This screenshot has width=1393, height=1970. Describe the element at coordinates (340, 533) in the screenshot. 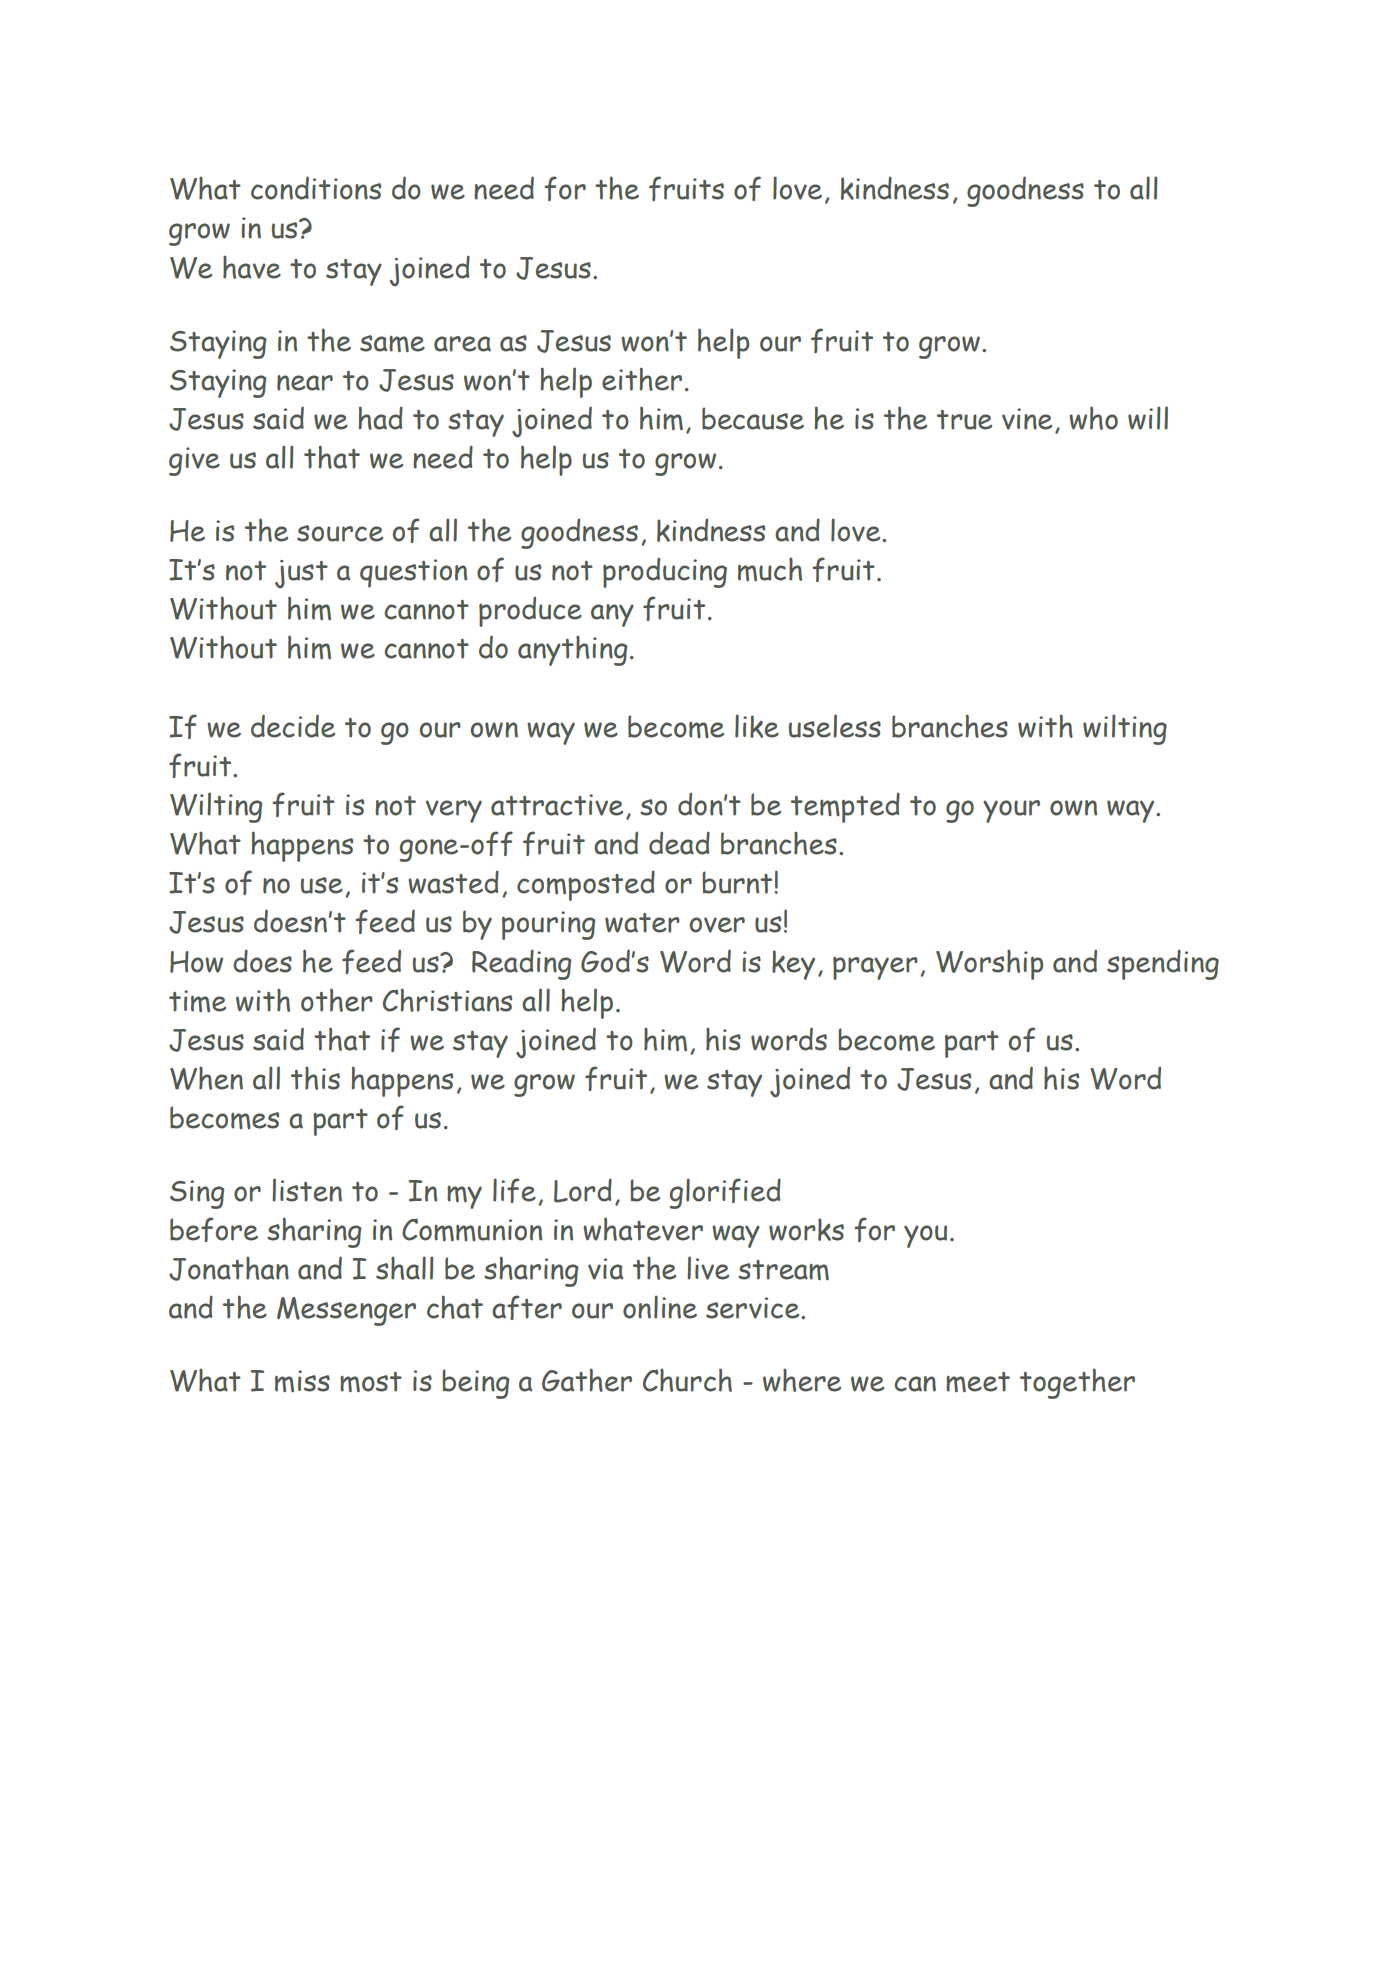

I see `source` at that location.
